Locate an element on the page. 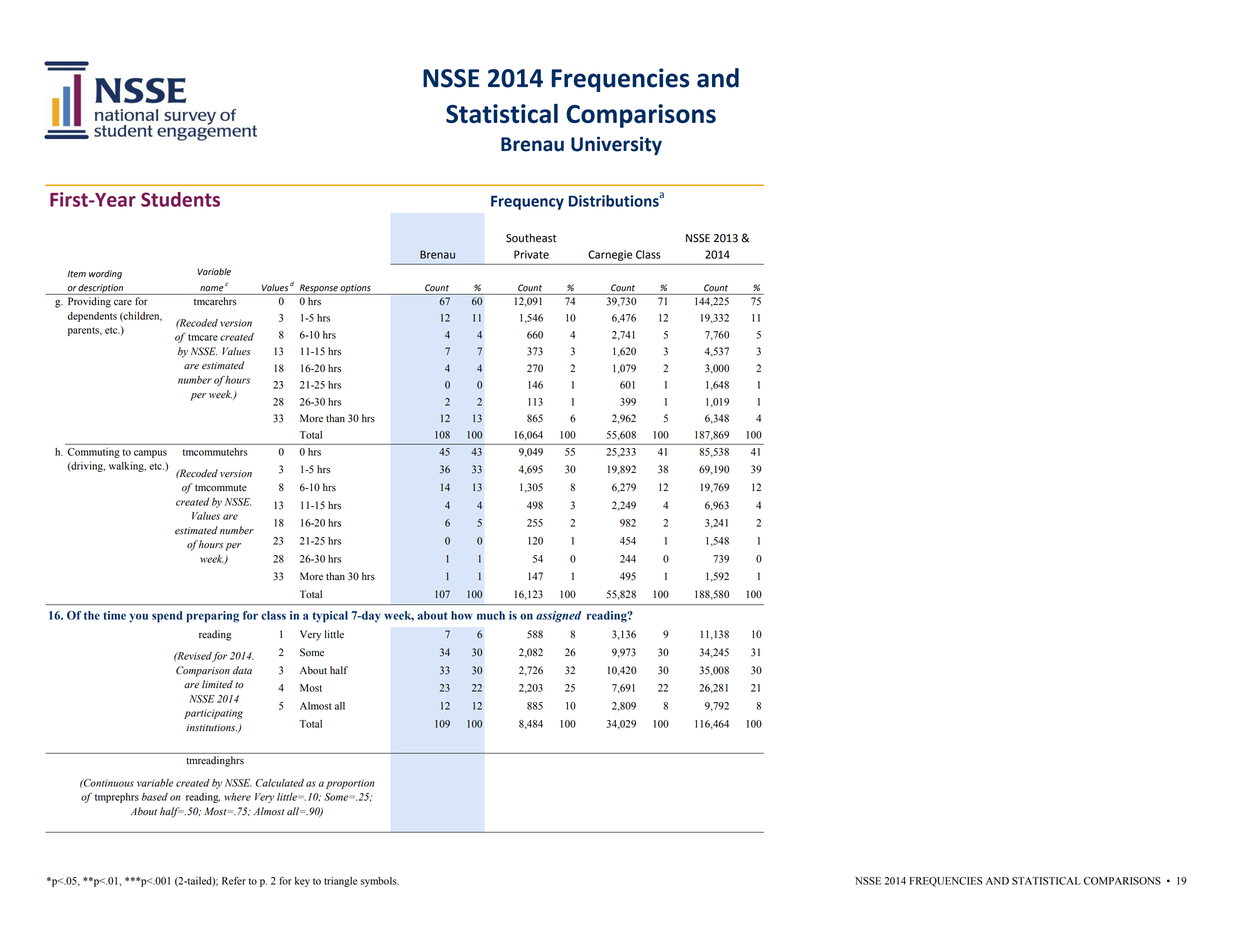 The image size is (1233, 952). Students is located at coordinates (180, 199).
